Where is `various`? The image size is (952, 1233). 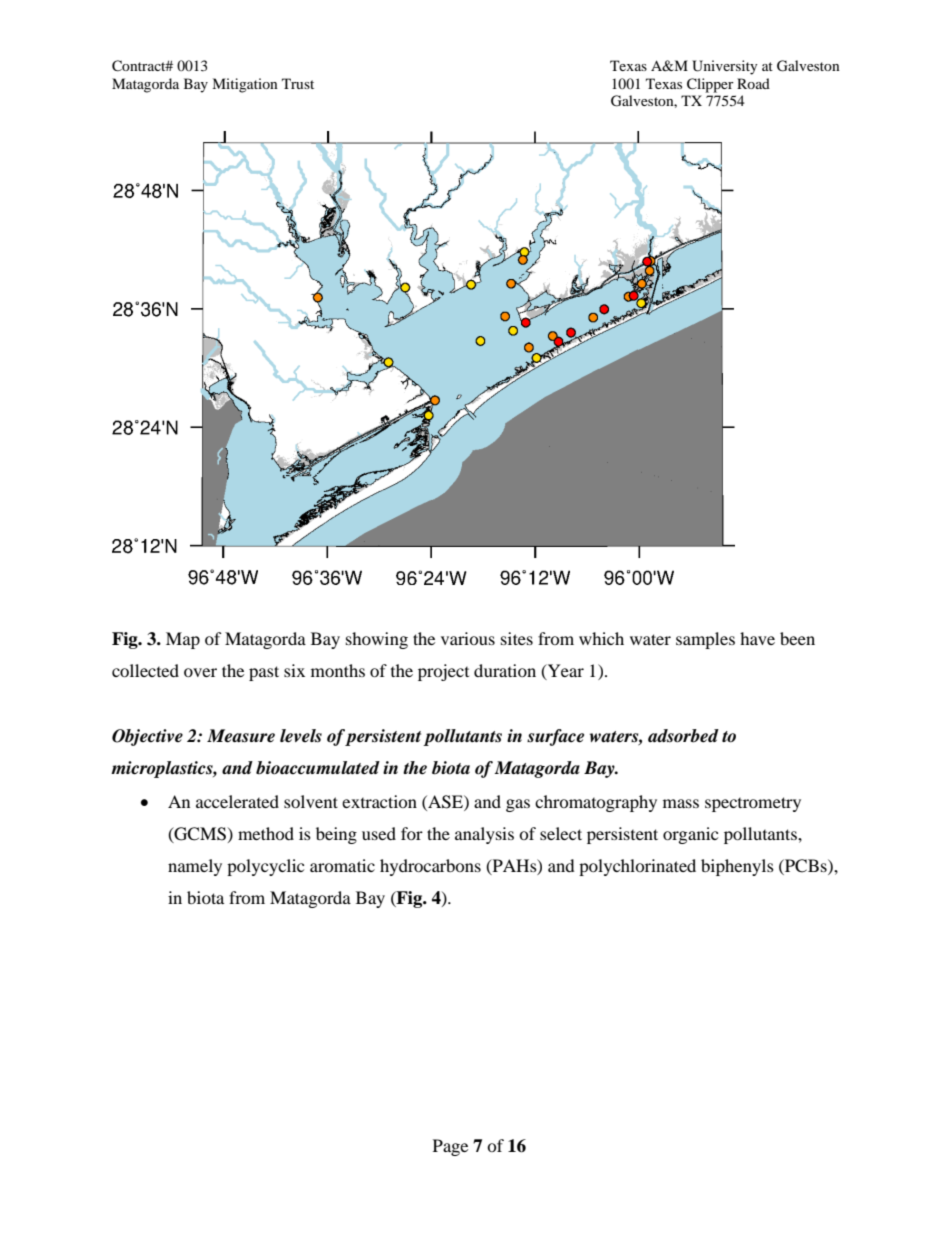 various is located at coordinates (468, 638).
